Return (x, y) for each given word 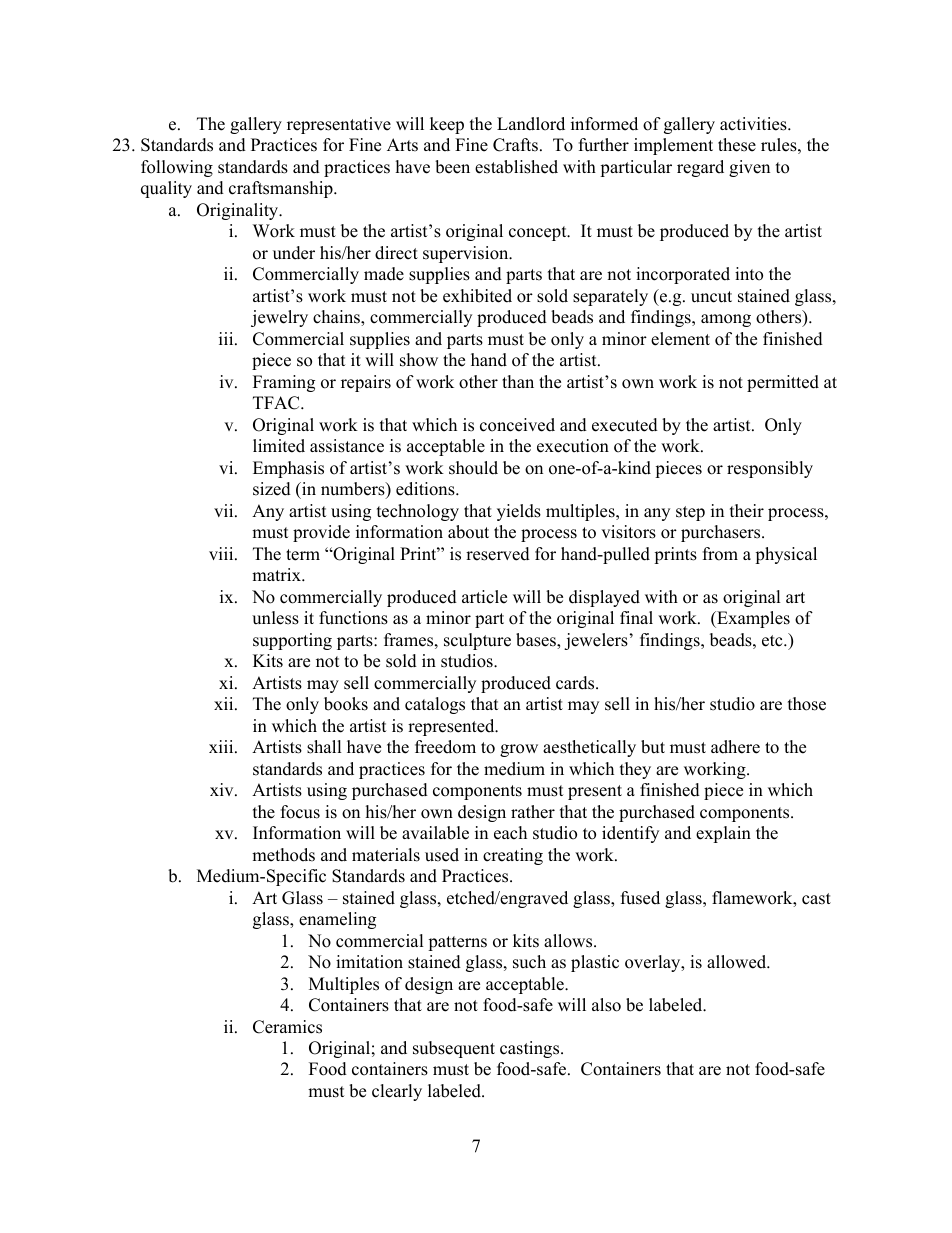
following (177, 168)
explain (723, 834)
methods (283, 855)
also (606, 1005)
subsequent (454, 1049)
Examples (752, 619)
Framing (284, 383)
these (737, 145)
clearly (397, 1092)
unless (275, 618)
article (484, 597)
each (510, 833)
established (516, 167)
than (518, 381)
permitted (783, 383)
